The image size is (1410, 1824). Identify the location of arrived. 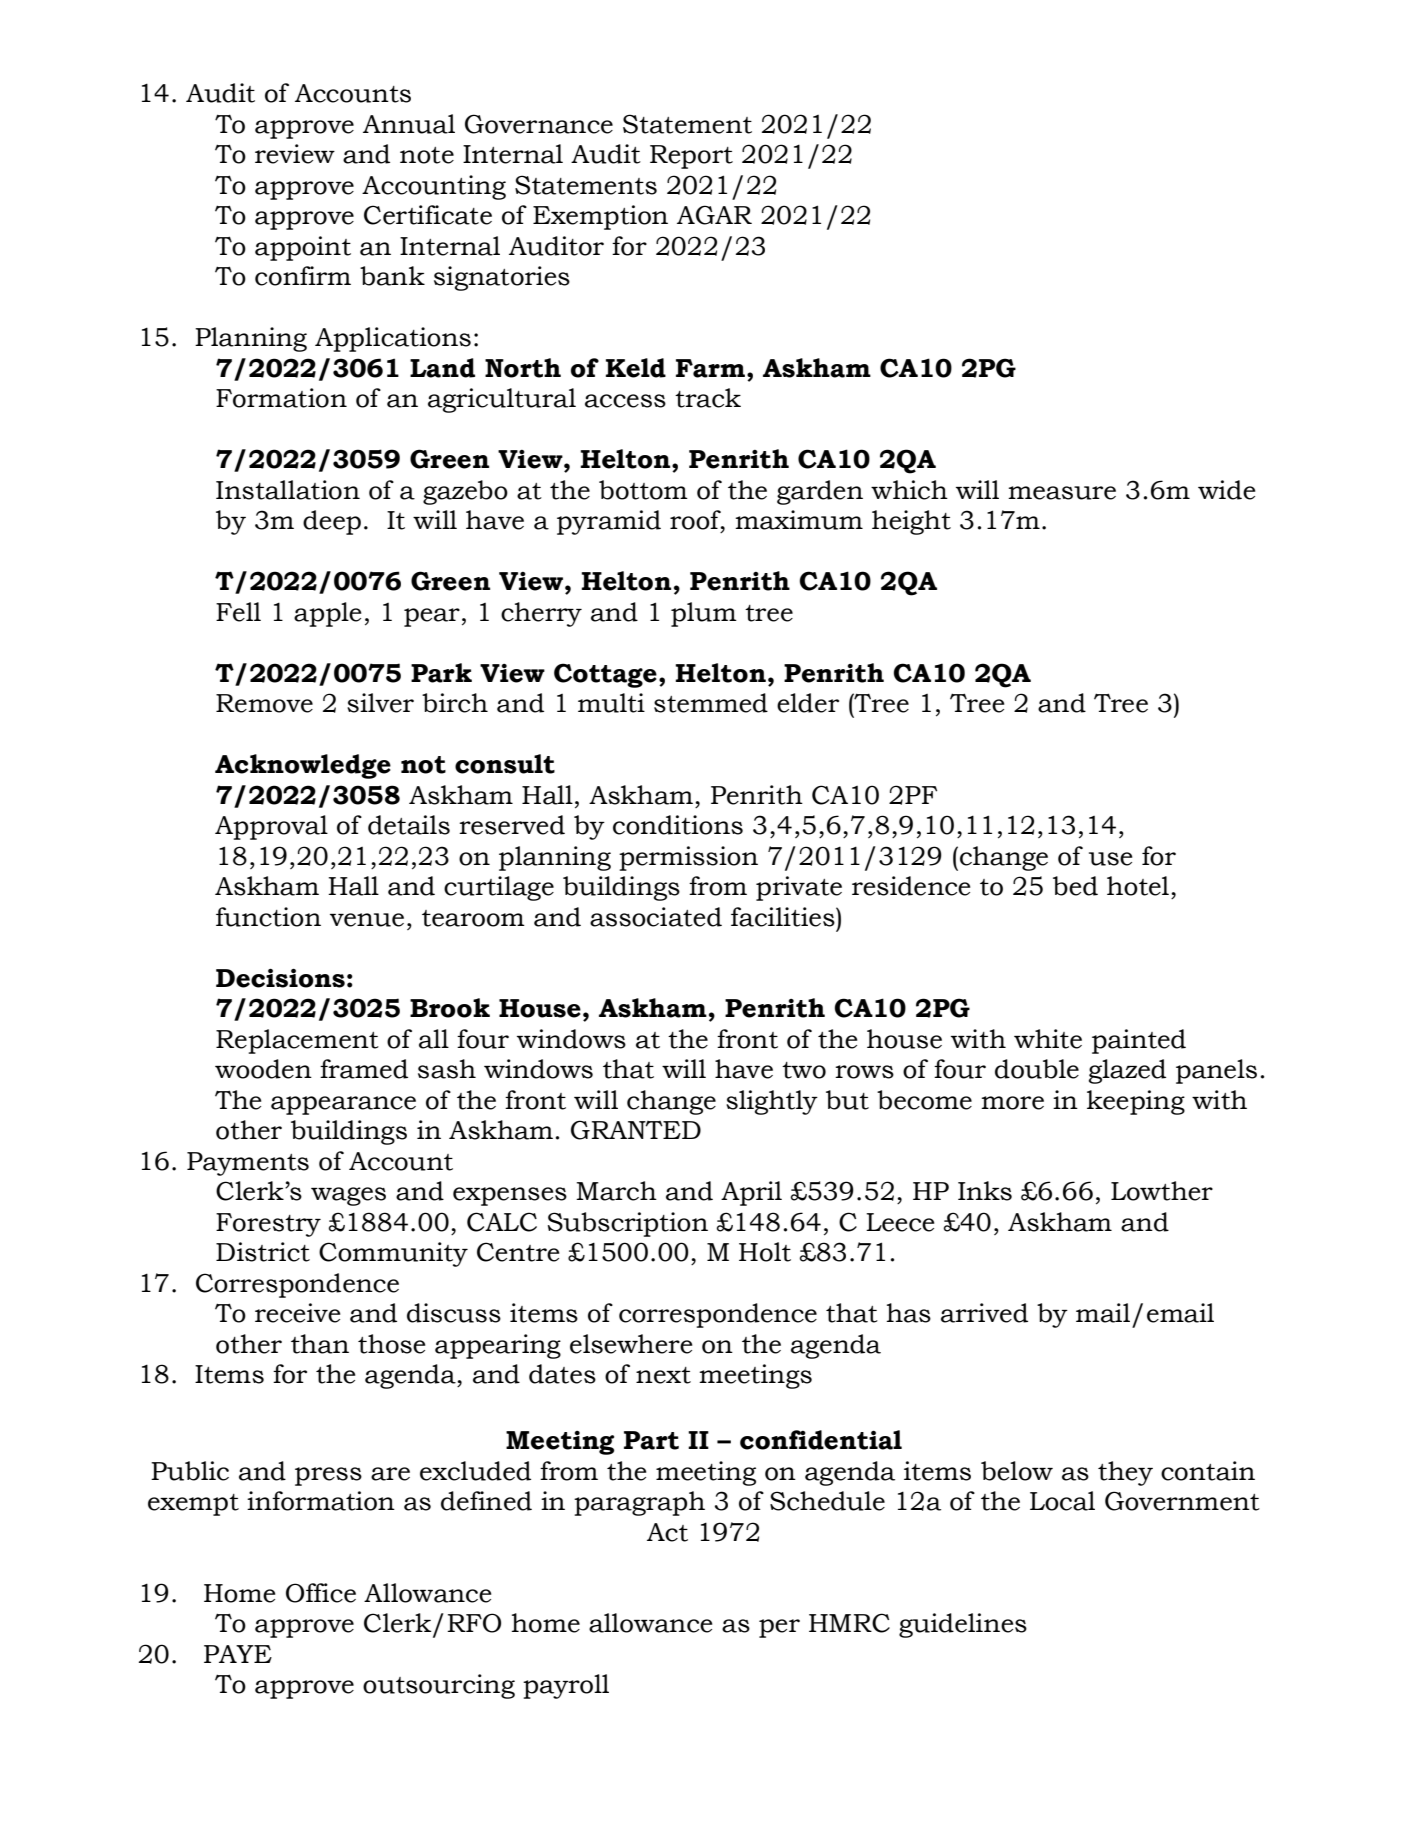
(984, 1313).
